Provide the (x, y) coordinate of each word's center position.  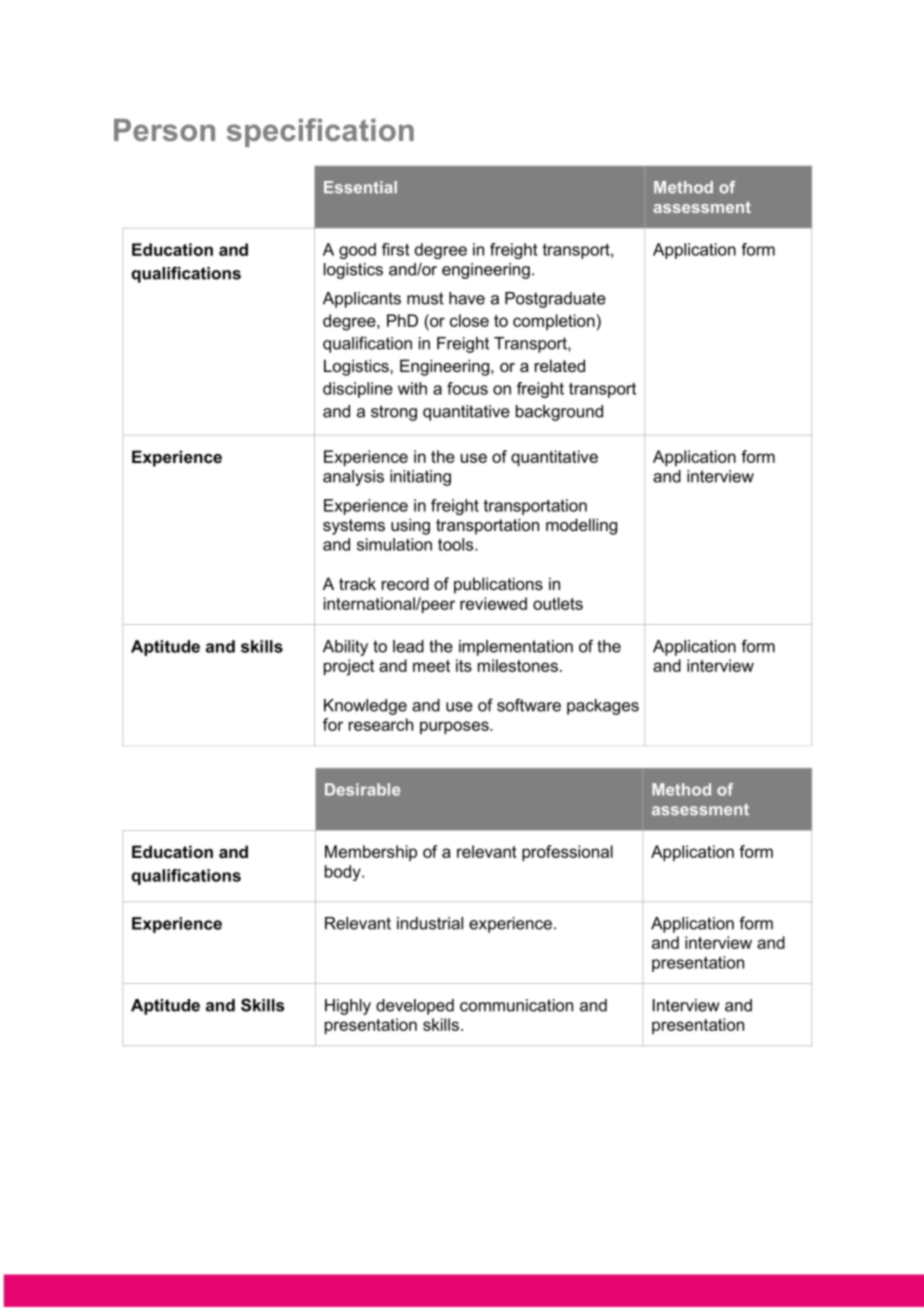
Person (164, 130)
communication (516, 1005)
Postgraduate (555, 300)
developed (415, 1007)
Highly (348, 1007)
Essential (360, 187)
